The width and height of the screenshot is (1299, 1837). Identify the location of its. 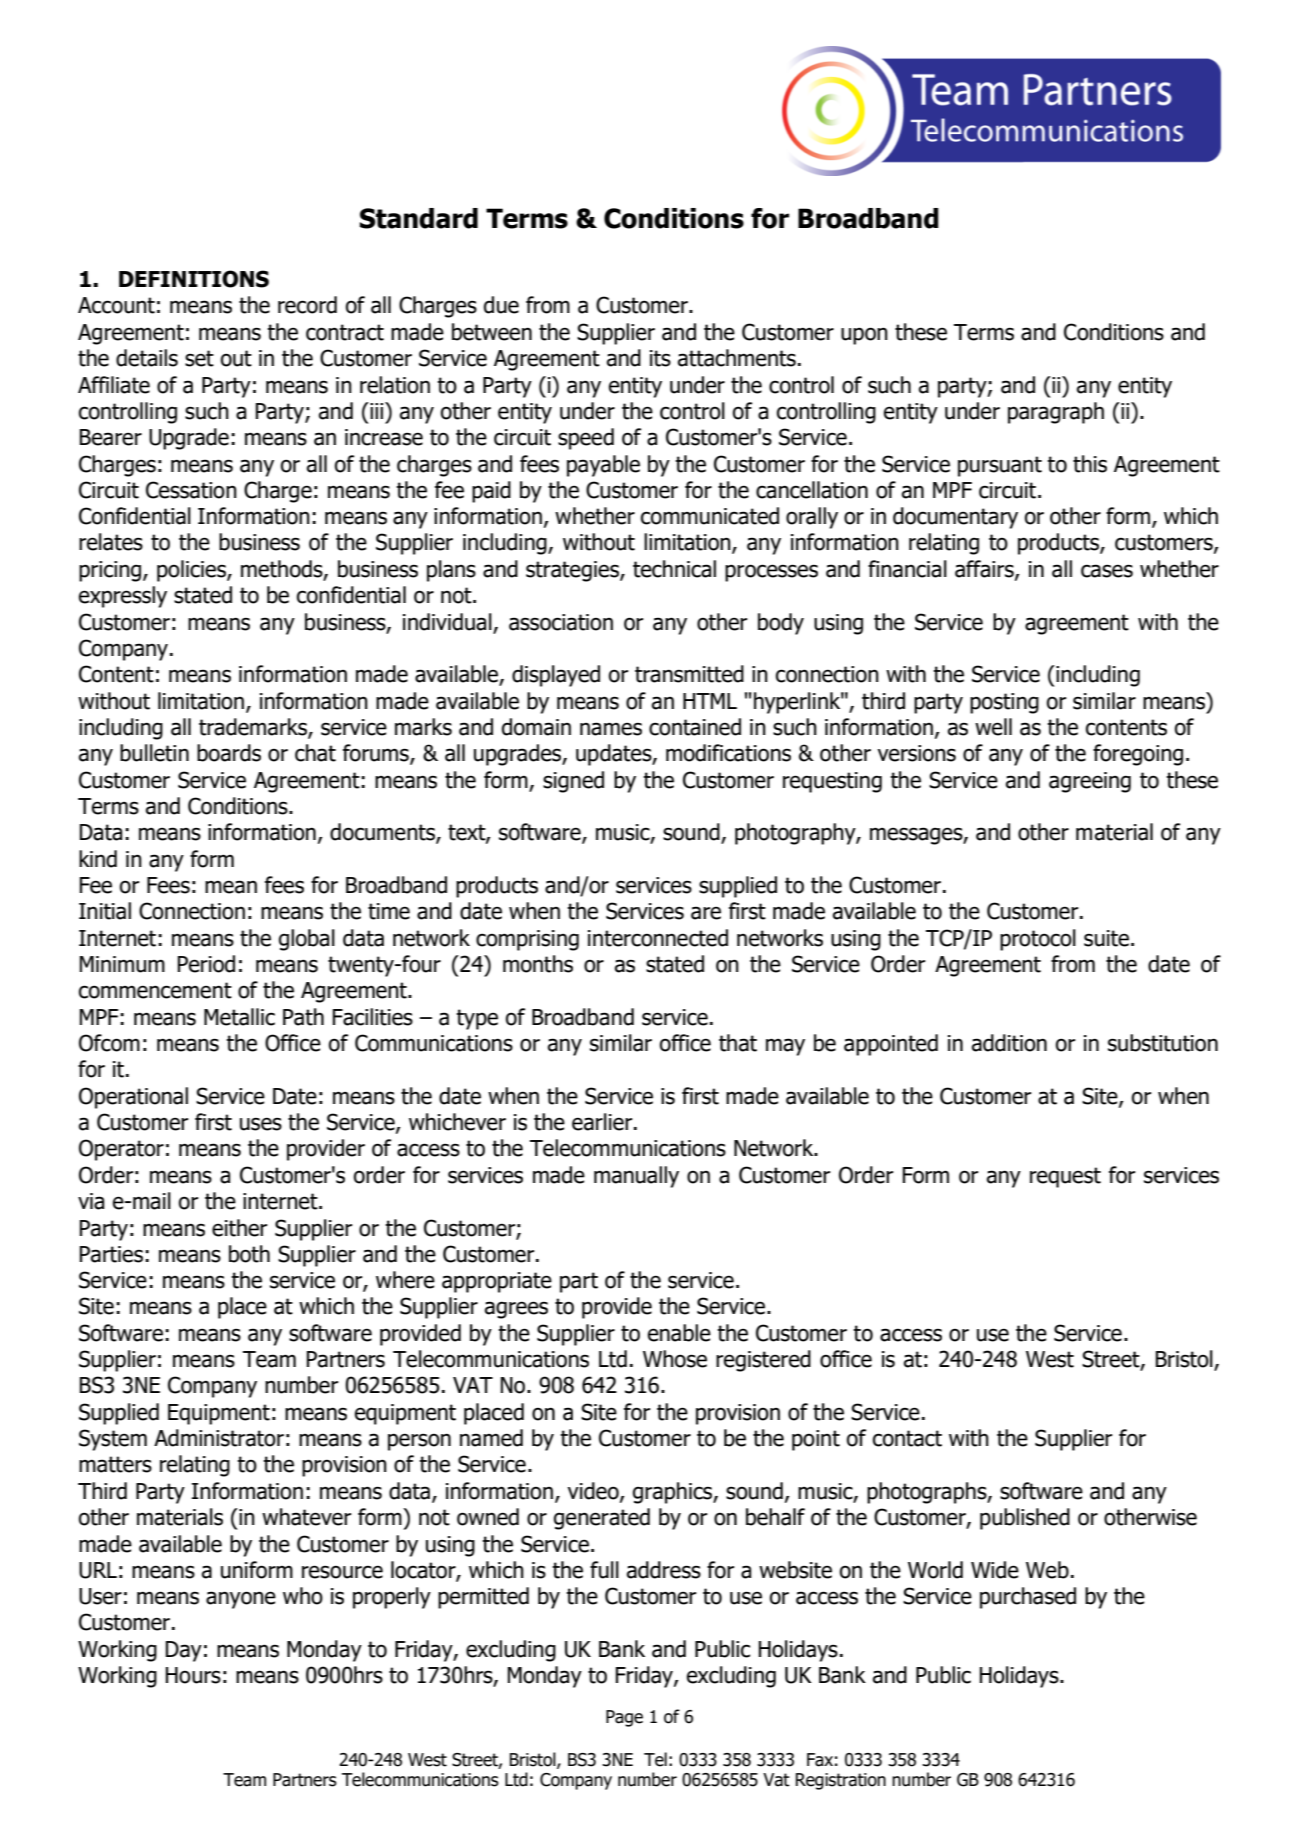
(660, 358).
